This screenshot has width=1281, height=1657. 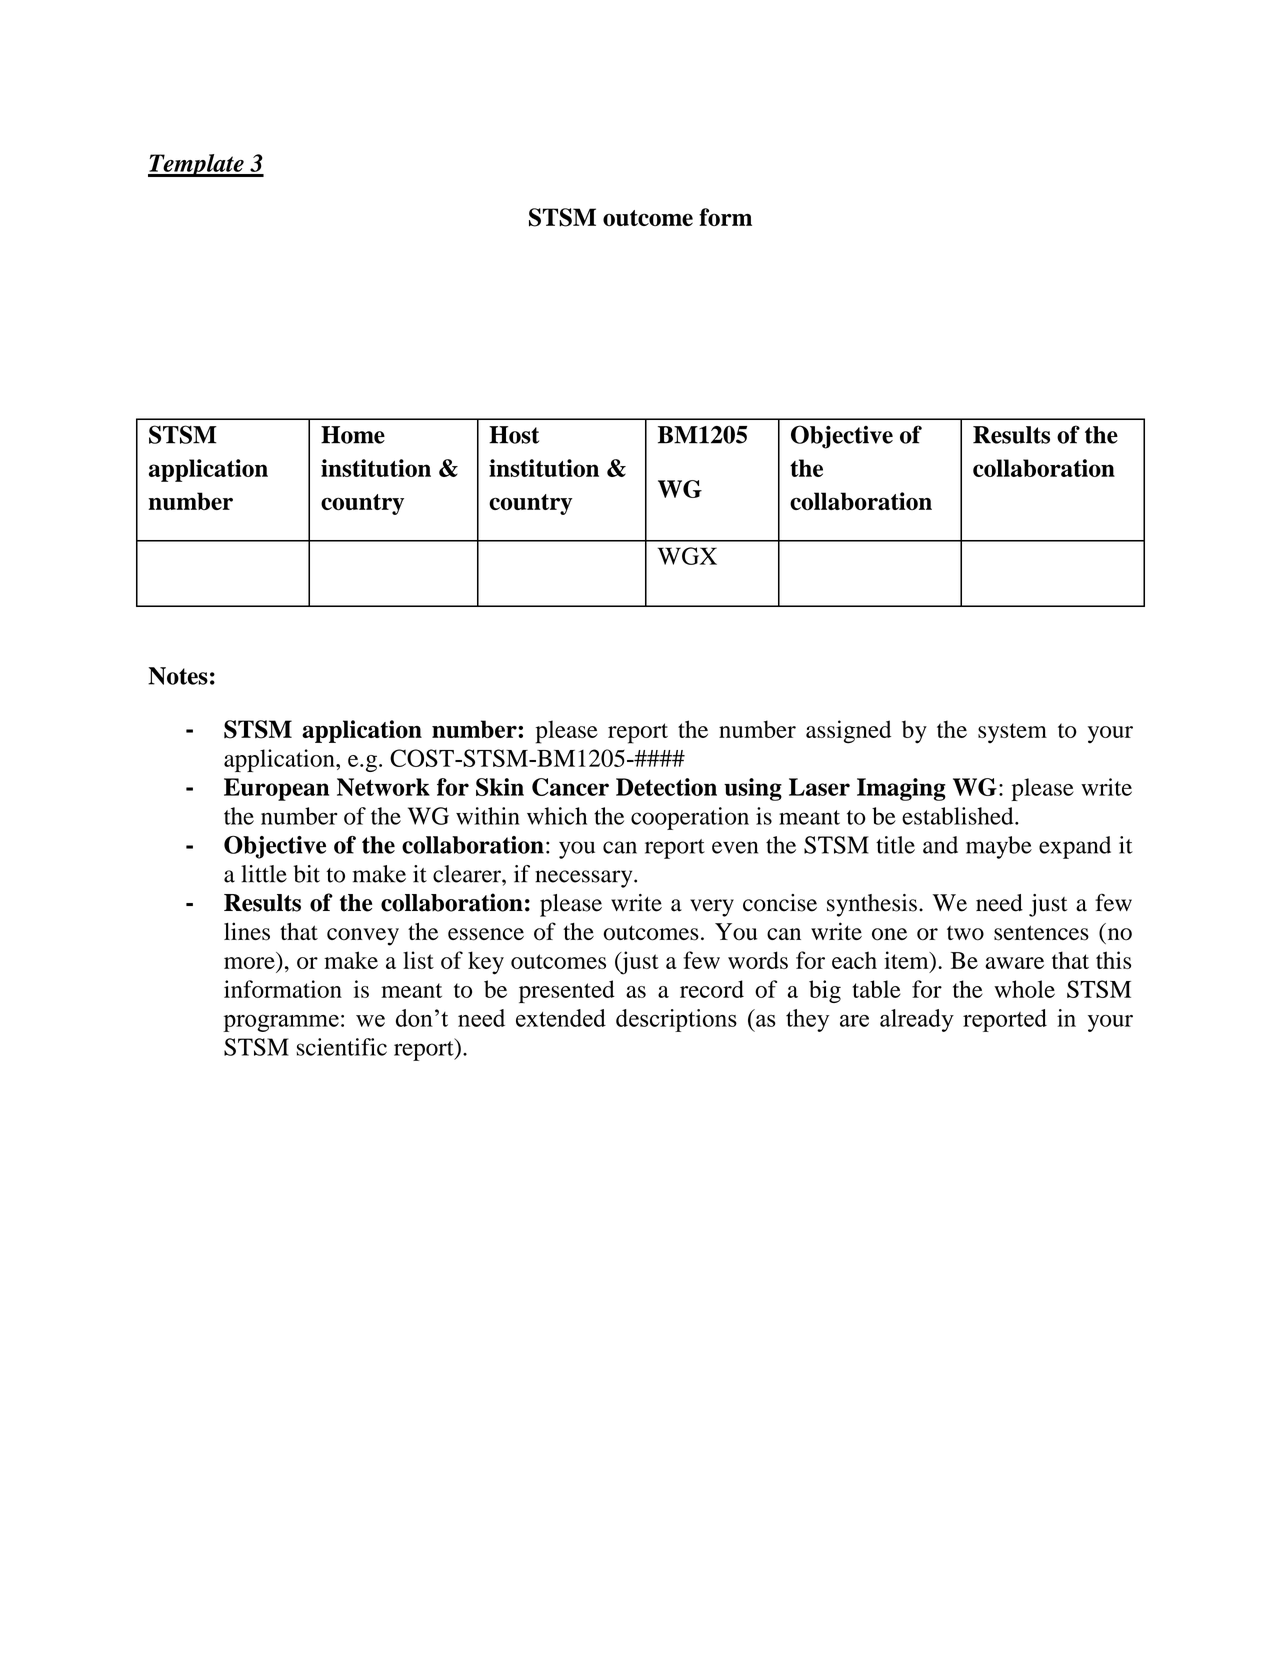 What do you see at coordinates (848, 732) in the screenshot?
I see `assigned` at bounding box center [848, 732].
